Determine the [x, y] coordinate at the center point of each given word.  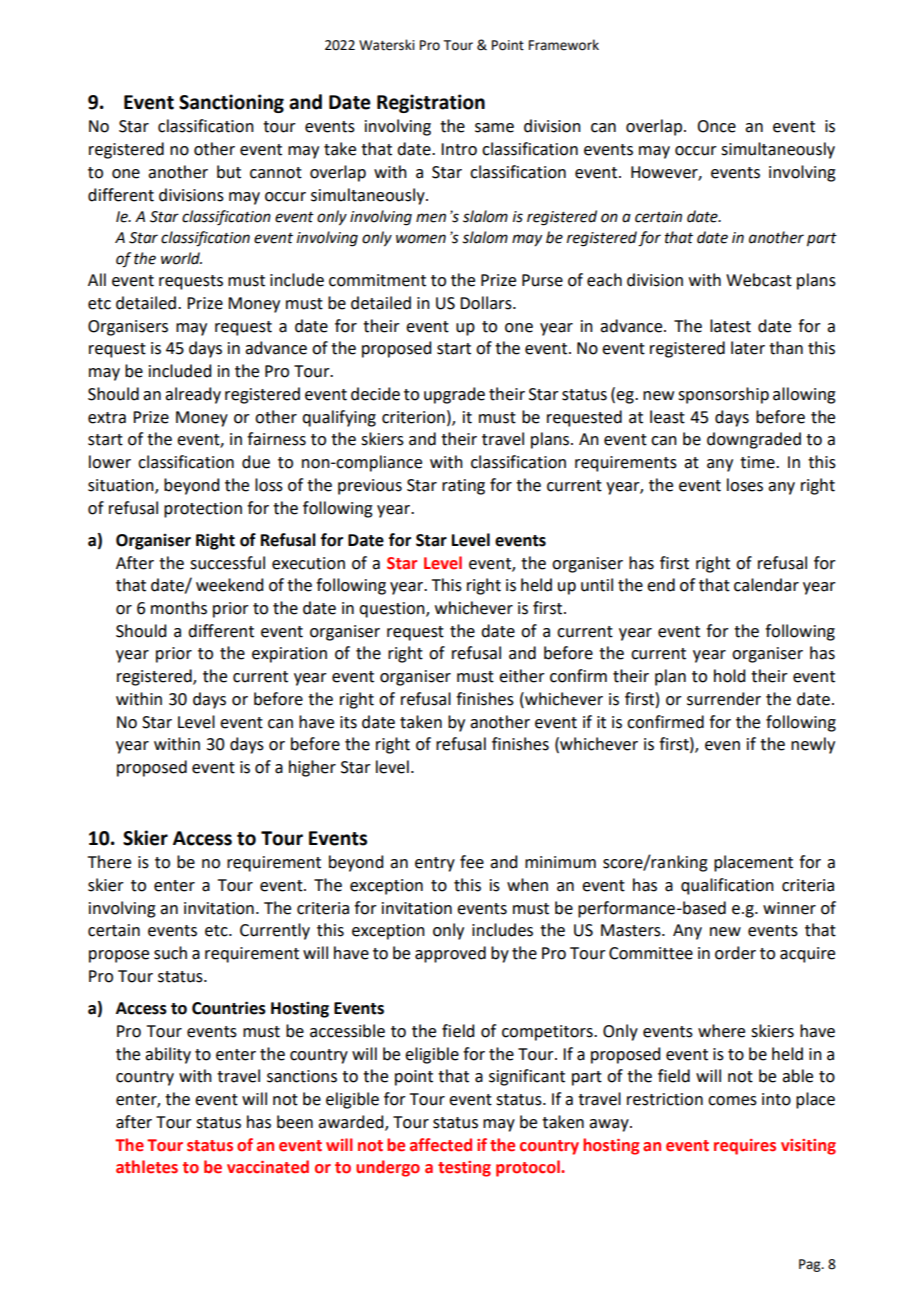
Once [716, 126]
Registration [431, 103]
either [522, 676]
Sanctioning [231, 103]
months [179, 608]
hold [729, 676]
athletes [147, 1167]
